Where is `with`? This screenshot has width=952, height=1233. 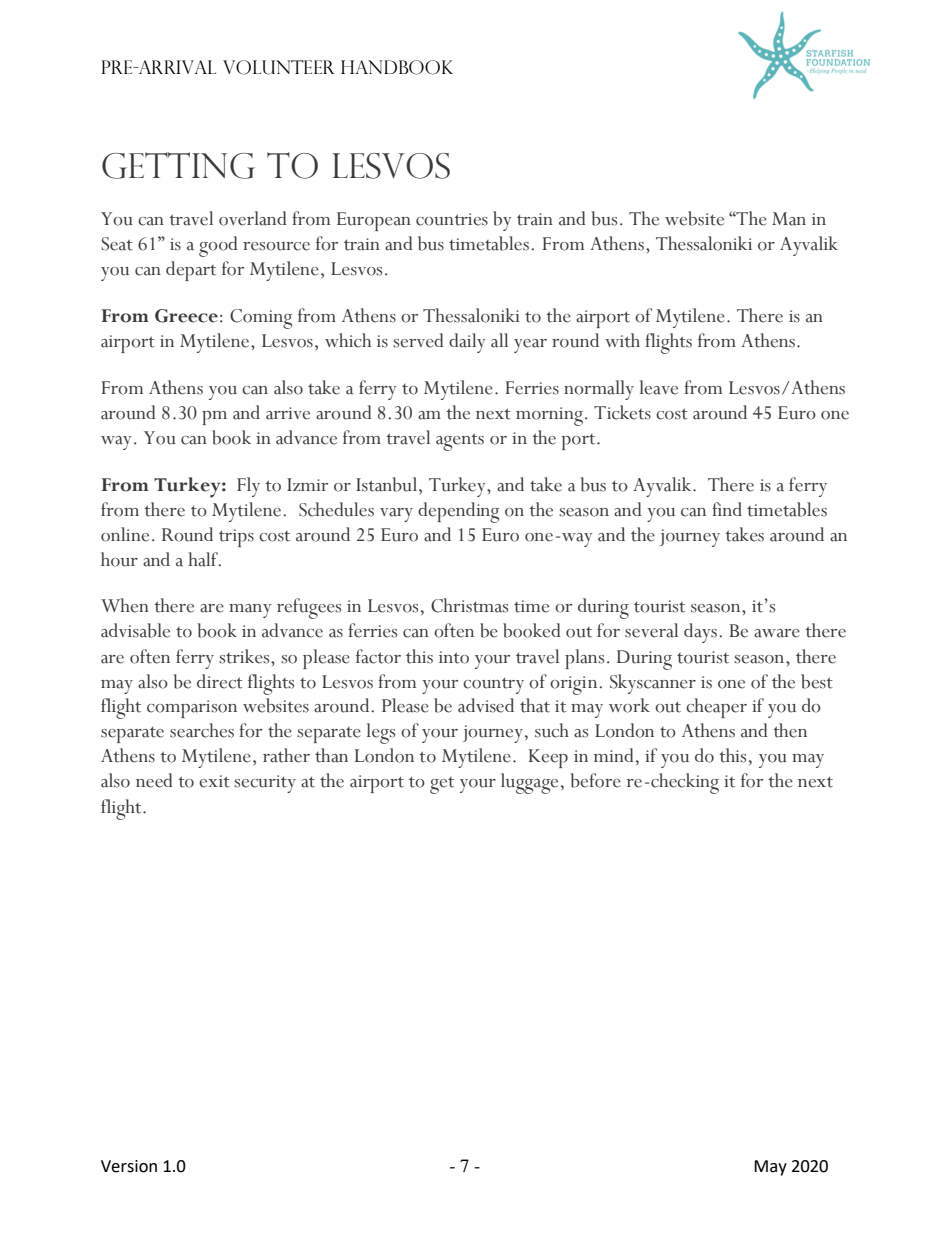 with is located at coordinates (622, 340).
